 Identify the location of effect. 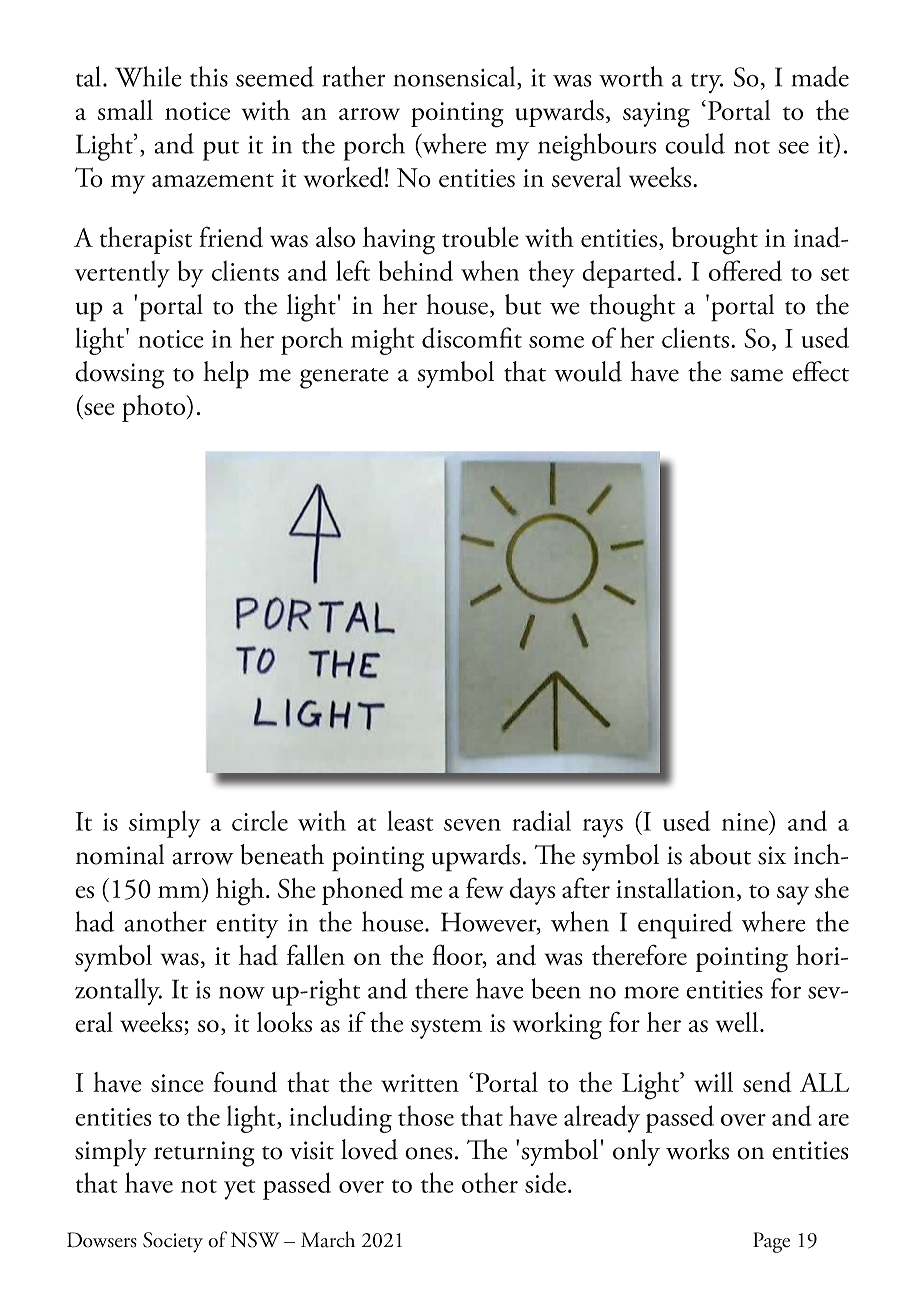
(820, 371).
